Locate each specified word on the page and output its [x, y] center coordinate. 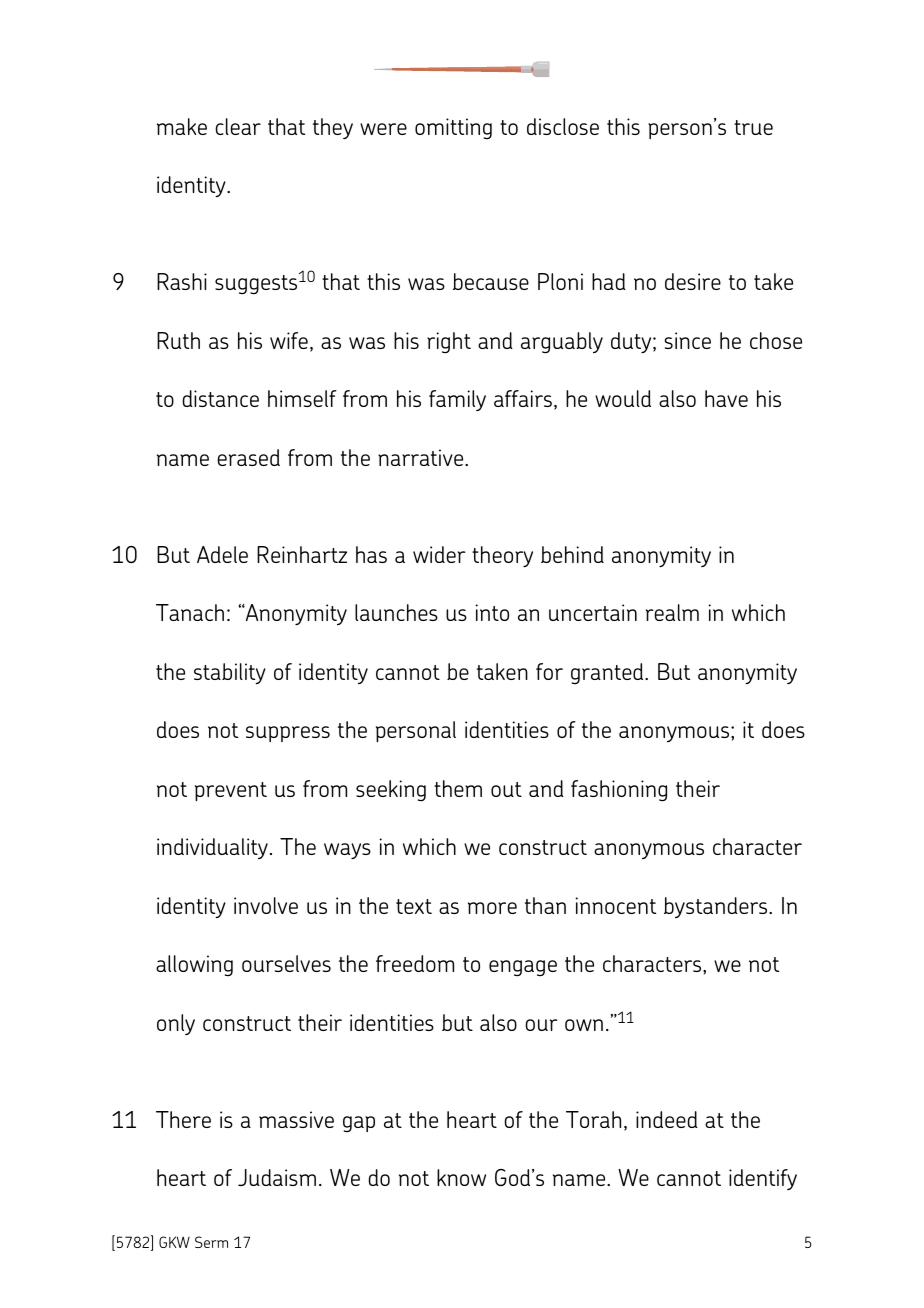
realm [672, 612]
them [458, 788]
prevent [231, 791]
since [687, 340]
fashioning [619, 791]
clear [238, 126]
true [753, 127]
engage [523, 968]
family [457, 400]
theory [502, 557]
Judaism [277, 1177]
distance [220, 398]
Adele [222, 554]
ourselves [286, 963]
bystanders [717, 907]
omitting [453, 128]
